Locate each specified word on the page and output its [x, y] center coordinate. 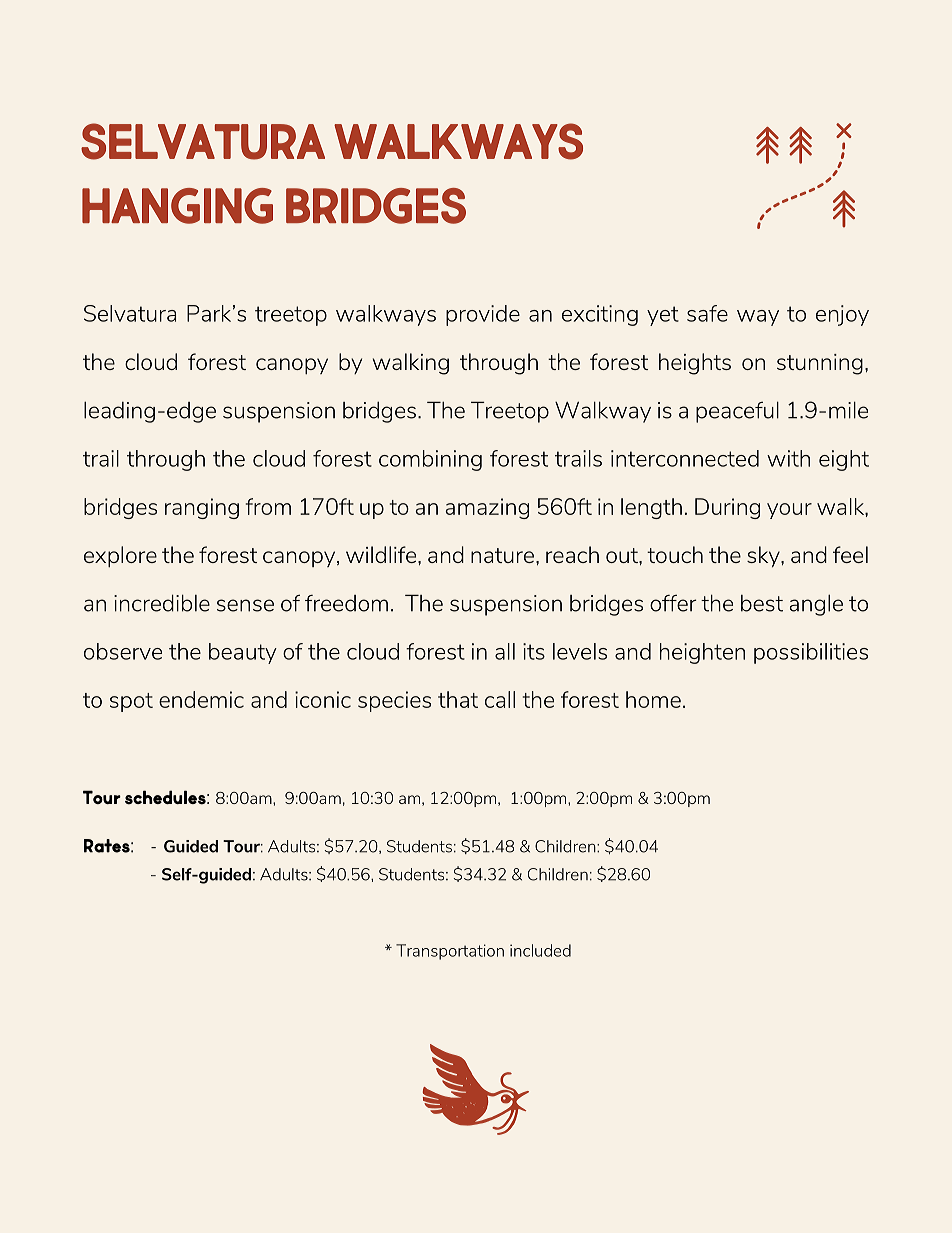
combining [430, 460]
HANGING [177, 206]
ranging [202, 508]
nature [502, 555]
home [653, 699]
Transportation [450, 952]
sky [764, 557]
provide [483, 315]
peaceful [737, 412]
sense [245, 605]
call [500, 699]
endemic [201, 699]
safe [707, 313]
